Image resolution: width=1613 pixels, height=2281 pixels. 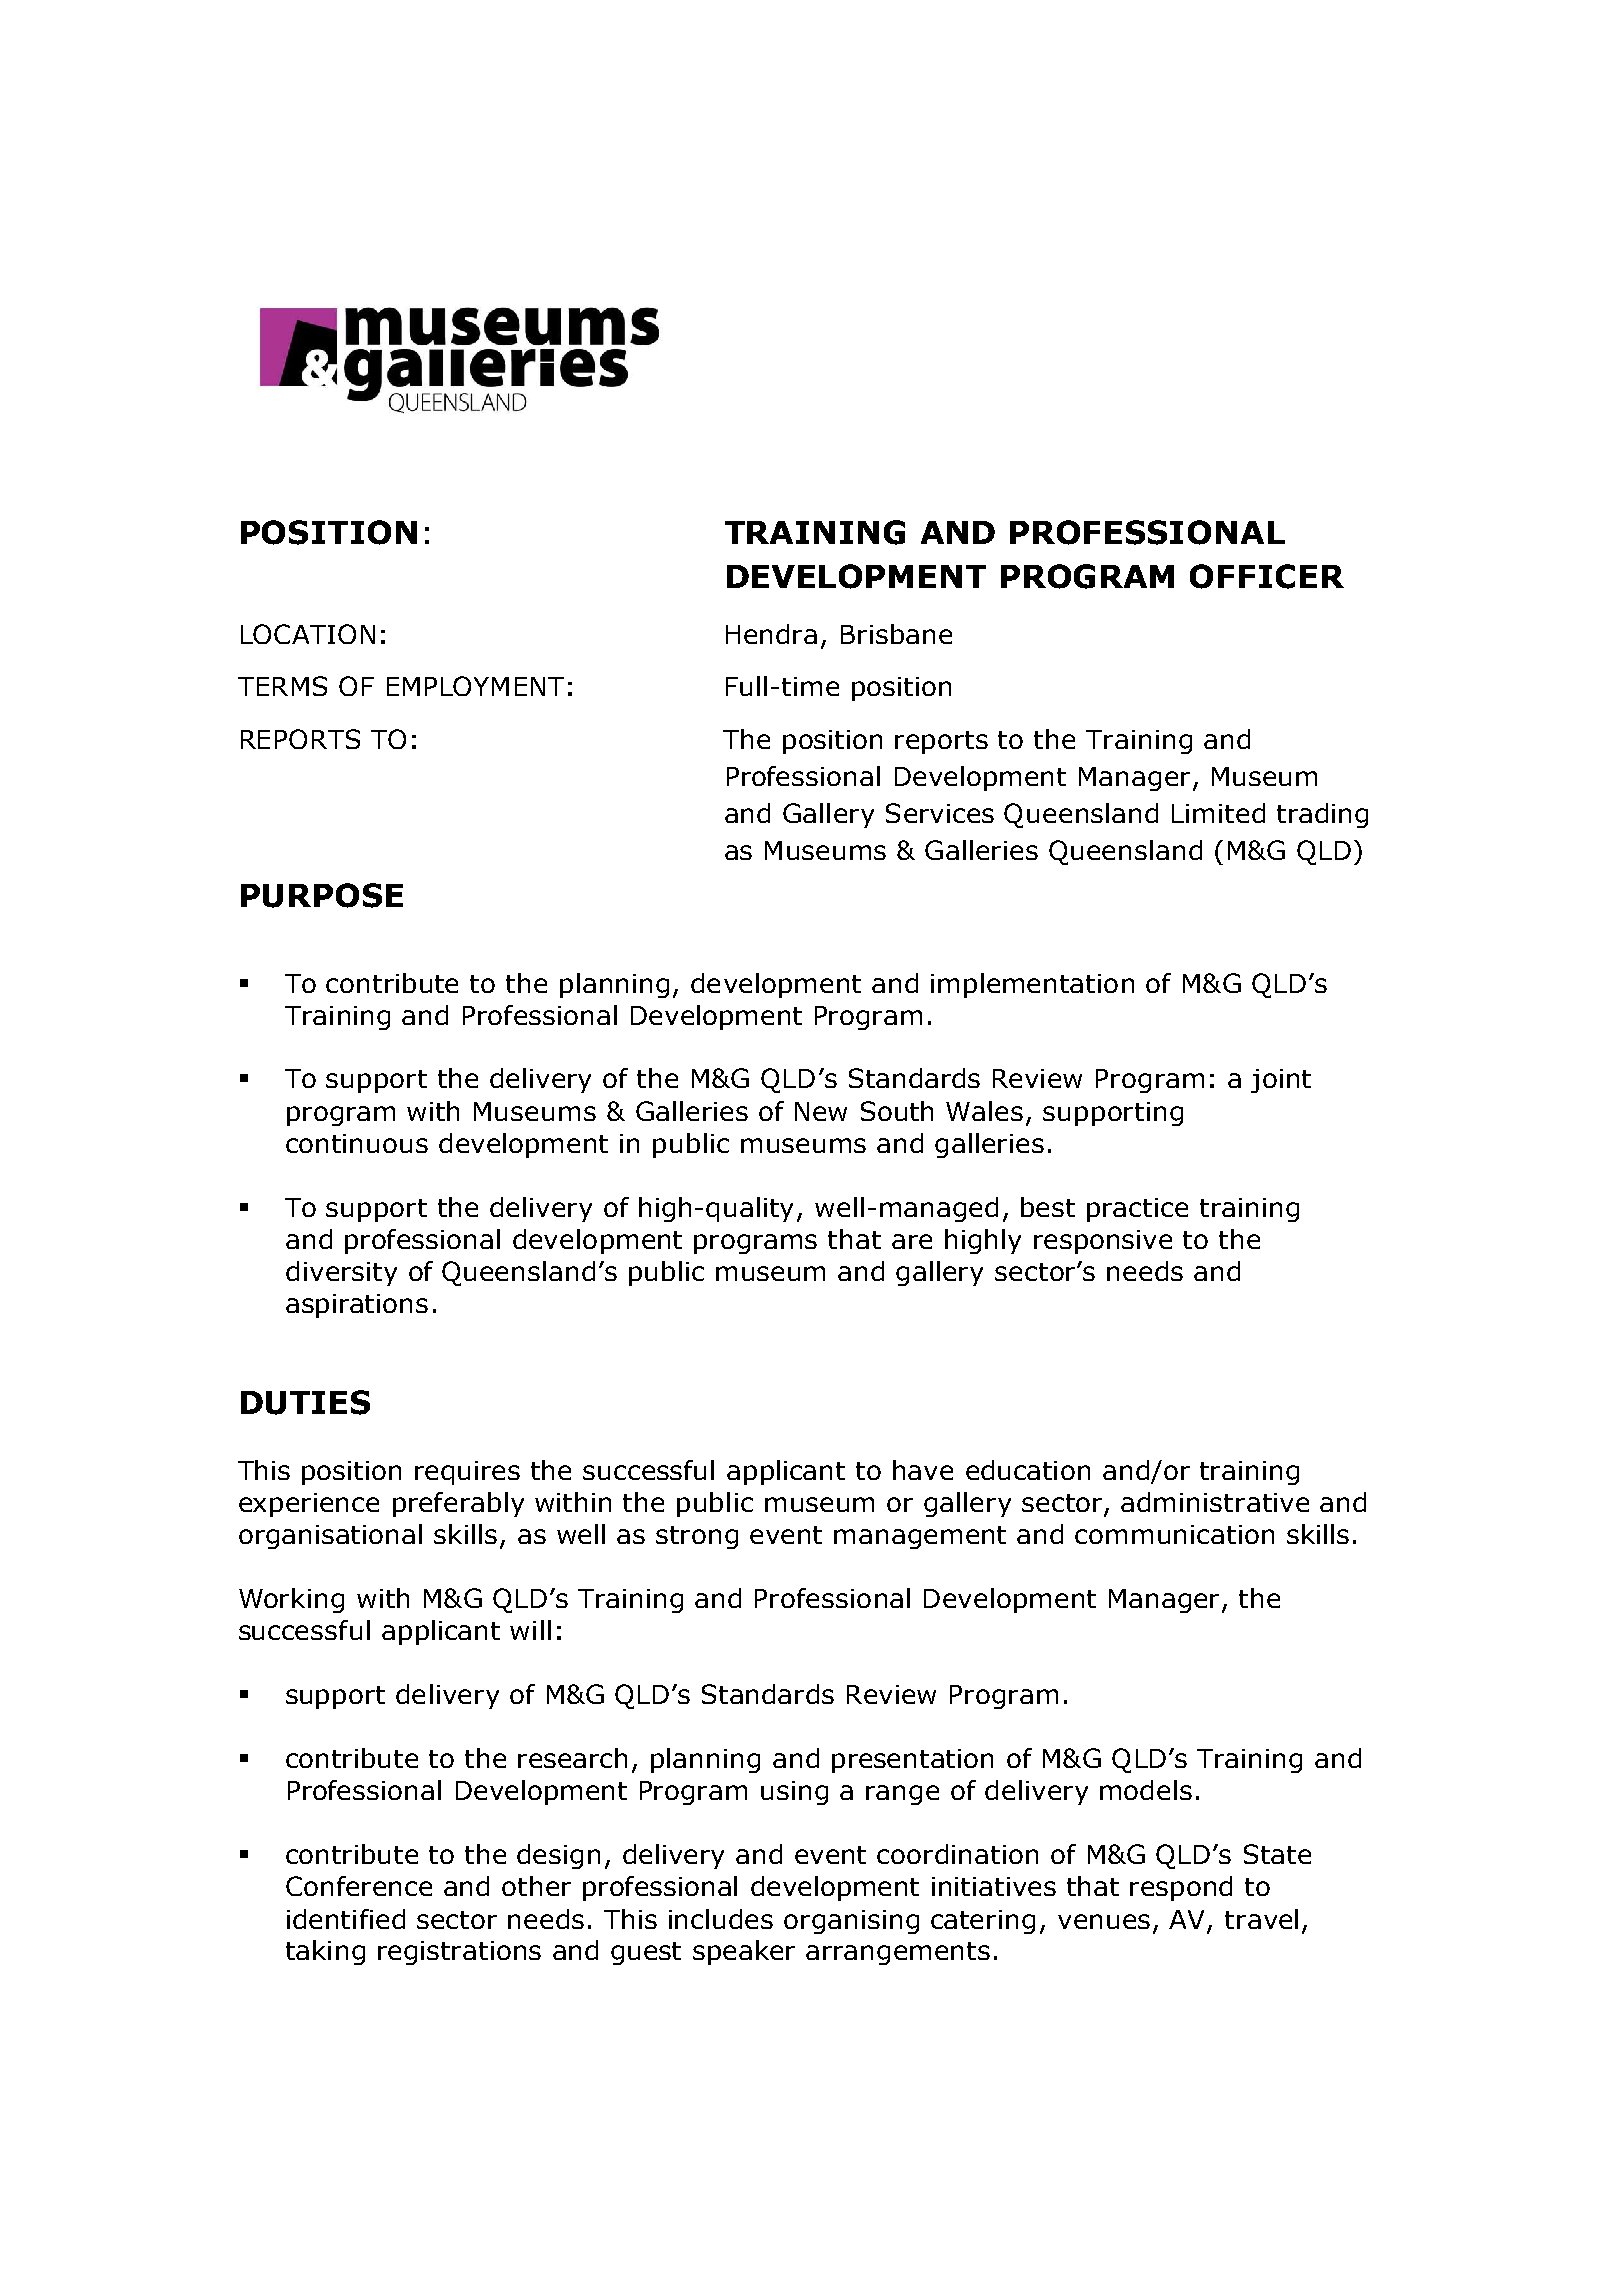 What do you see at coordinates (1281, 1081) in the screenshot?
I see `joint` at bounding box center [1281, 1081].
